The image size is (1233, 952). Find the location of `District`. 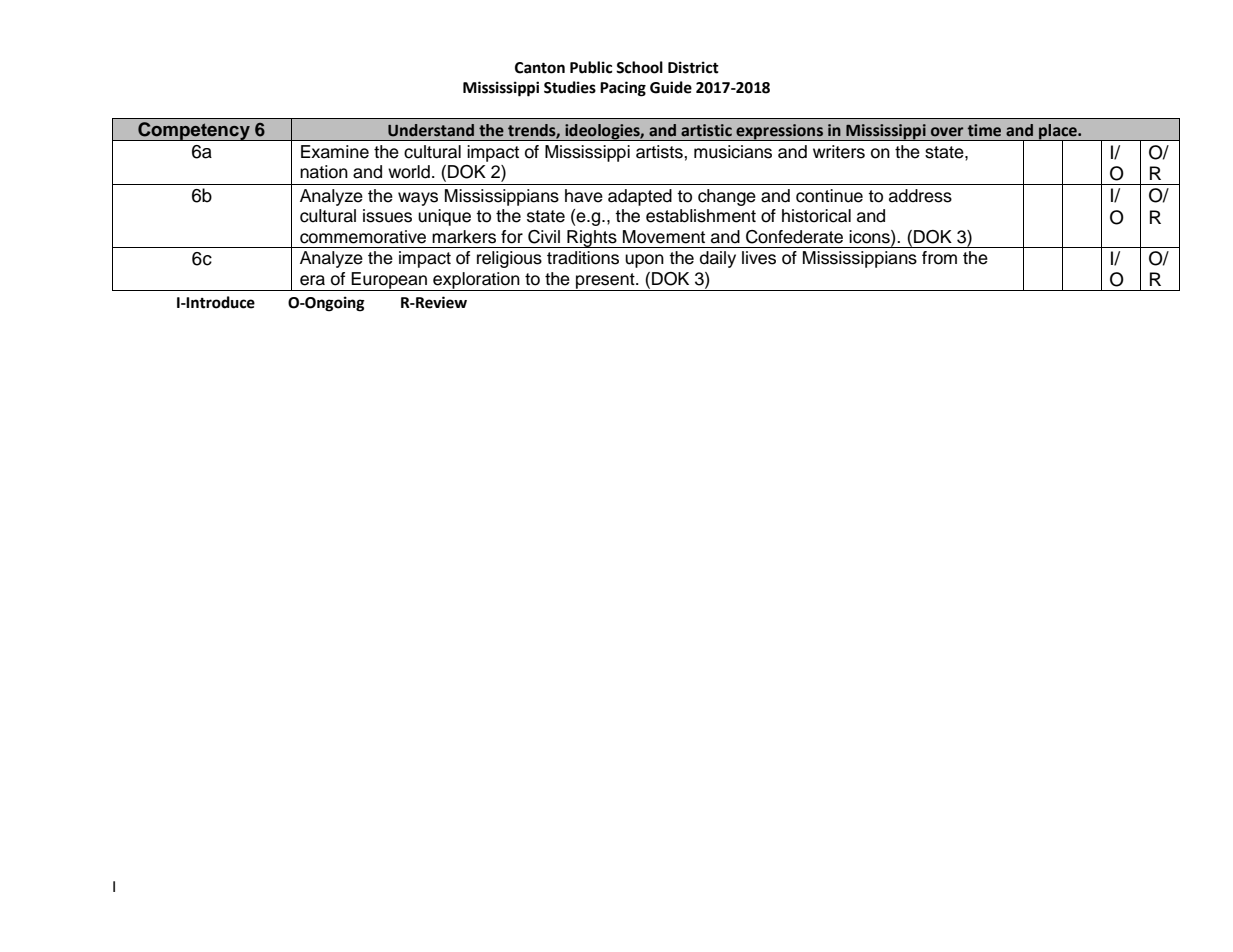

District is located at coordinates (693, 67).
